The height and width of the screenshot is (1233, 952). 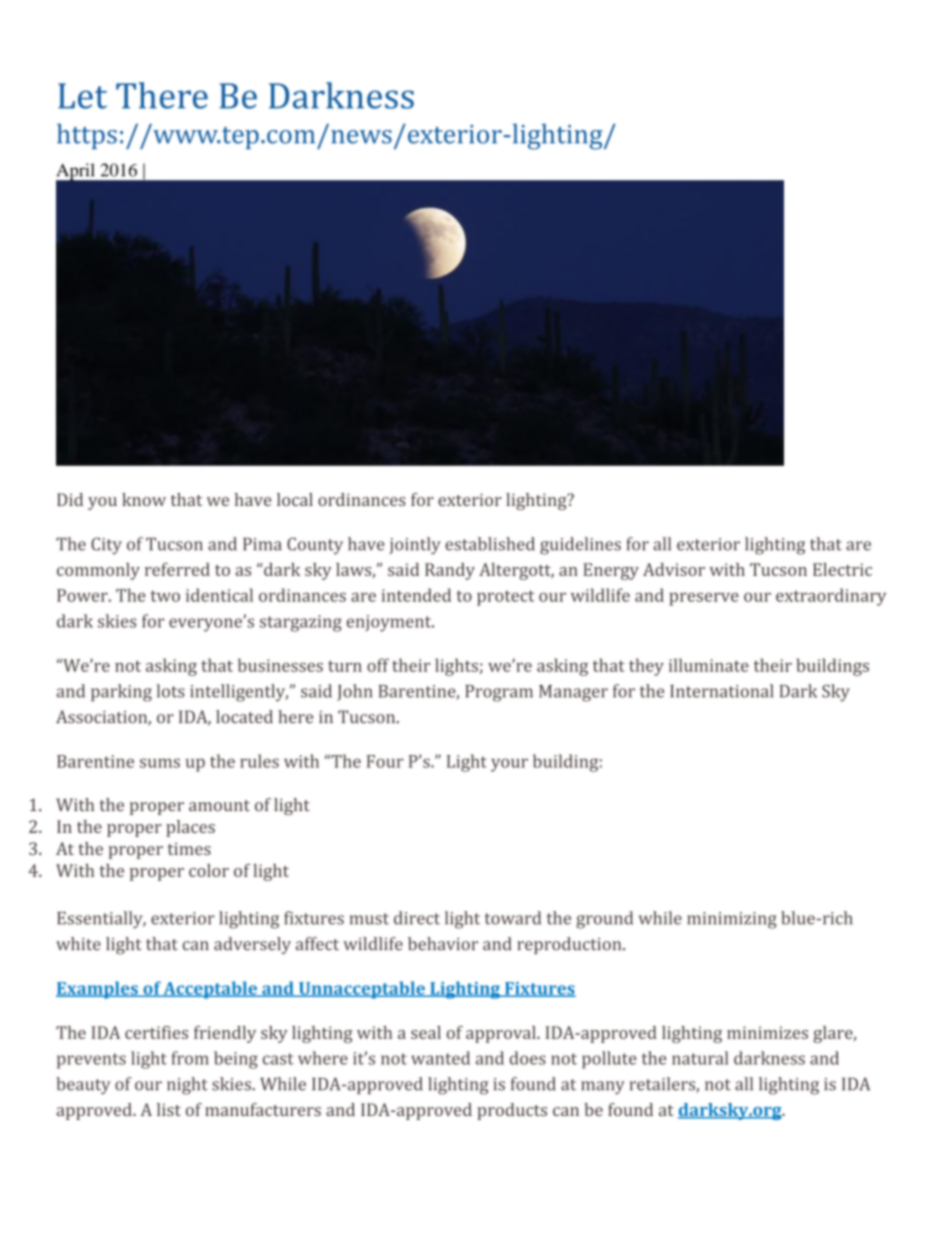 What do you see at coordinates (187, 1086) in the screenshot?
I see `night` at bounding box center [187, 1086].
